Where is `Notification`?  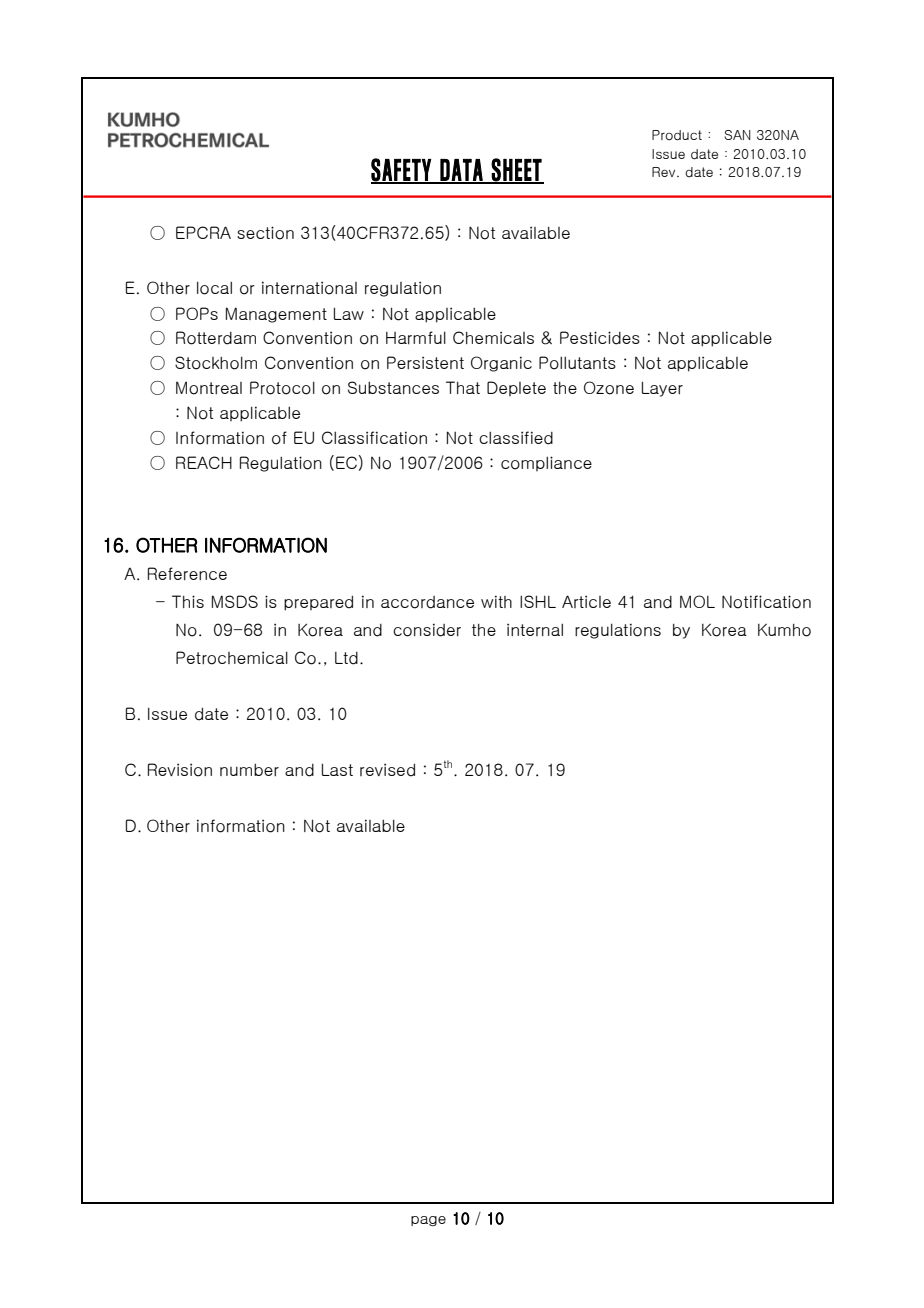
Notification is located at coordinates (766, 602).
